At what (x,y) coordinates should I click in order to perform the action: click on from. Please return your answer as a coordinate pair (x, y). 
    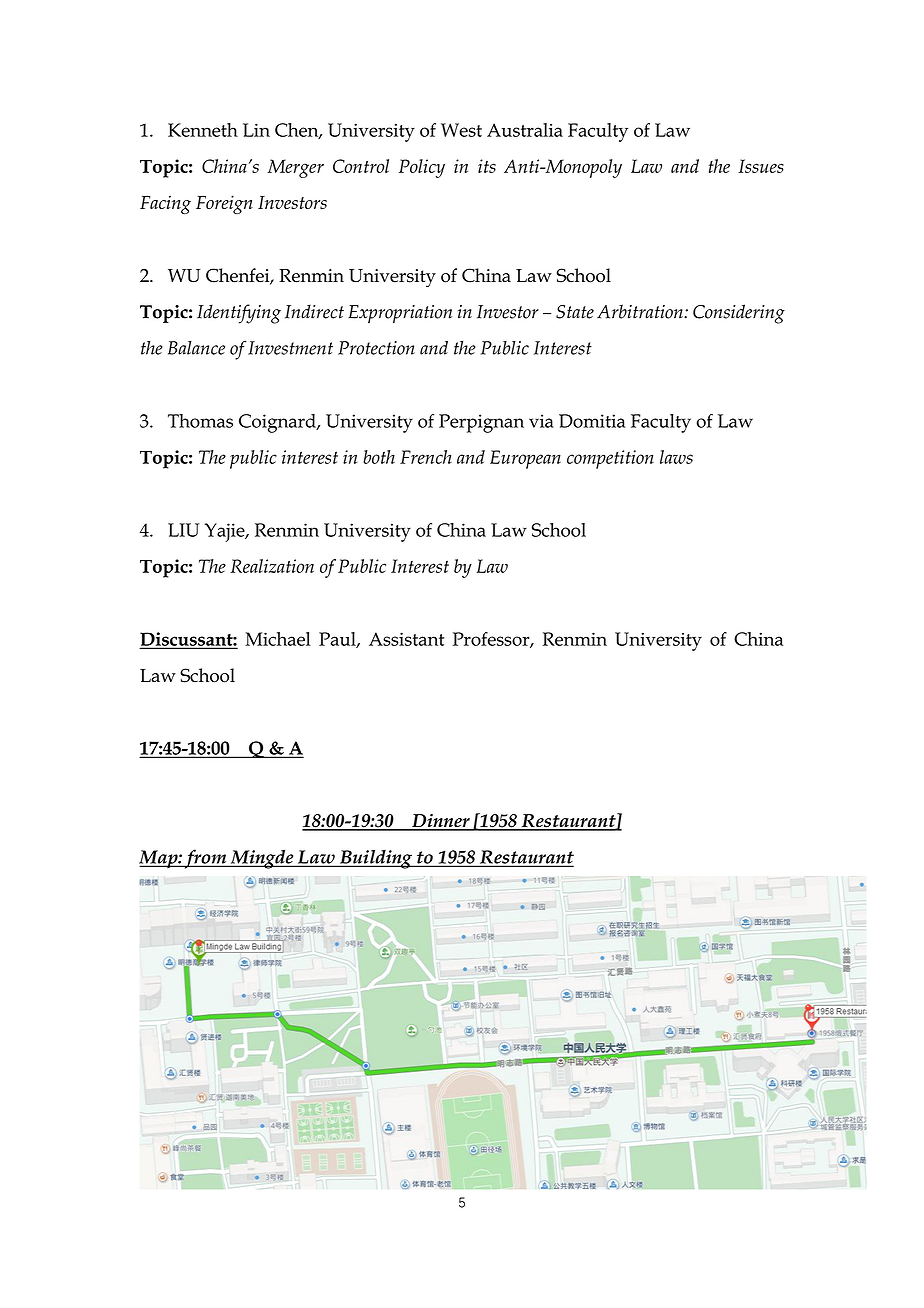
    Looking at the image, I should click on (206, 859).
